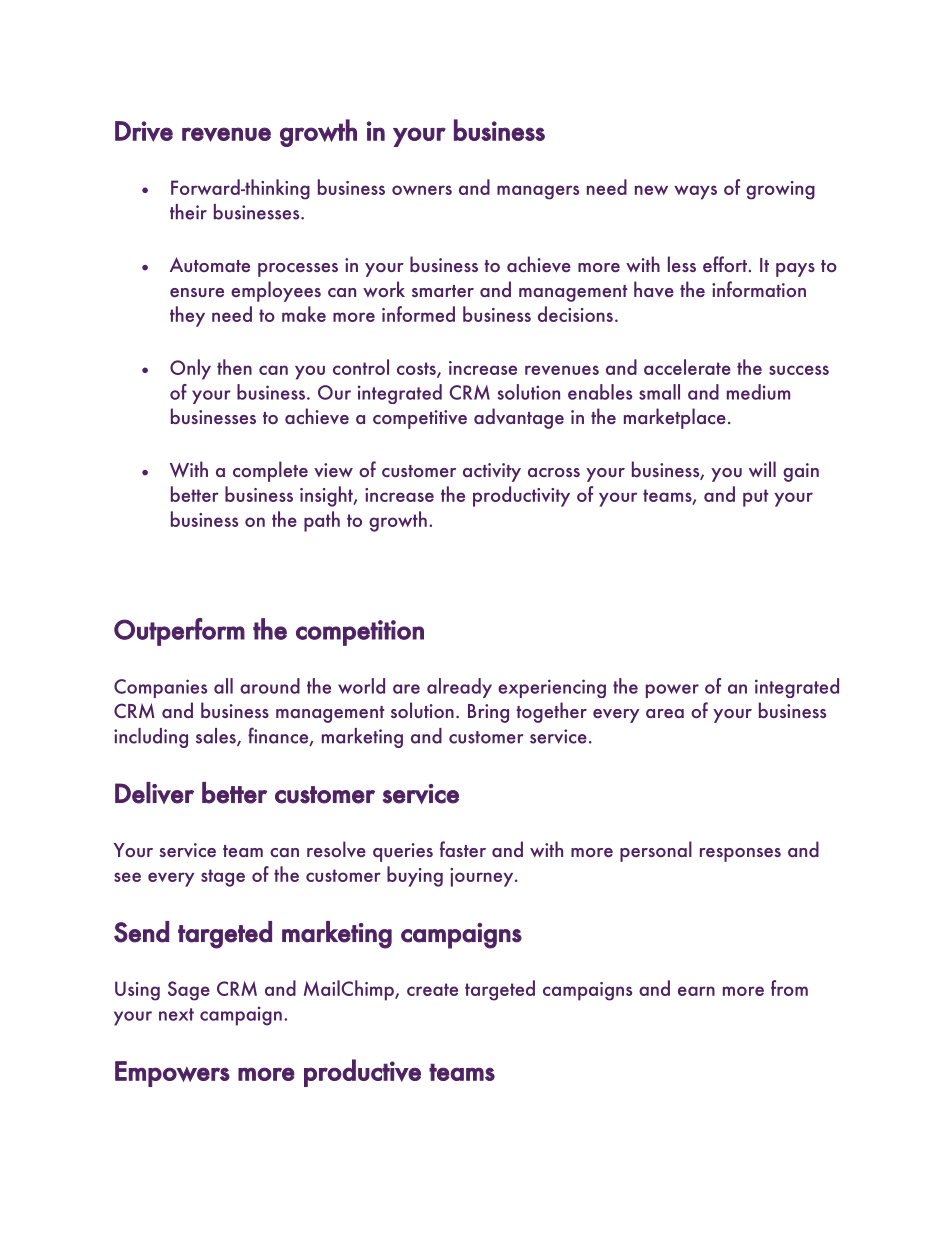 The height and width of the page is (1233, 952). I want to click on next, so click(176, 1014).
